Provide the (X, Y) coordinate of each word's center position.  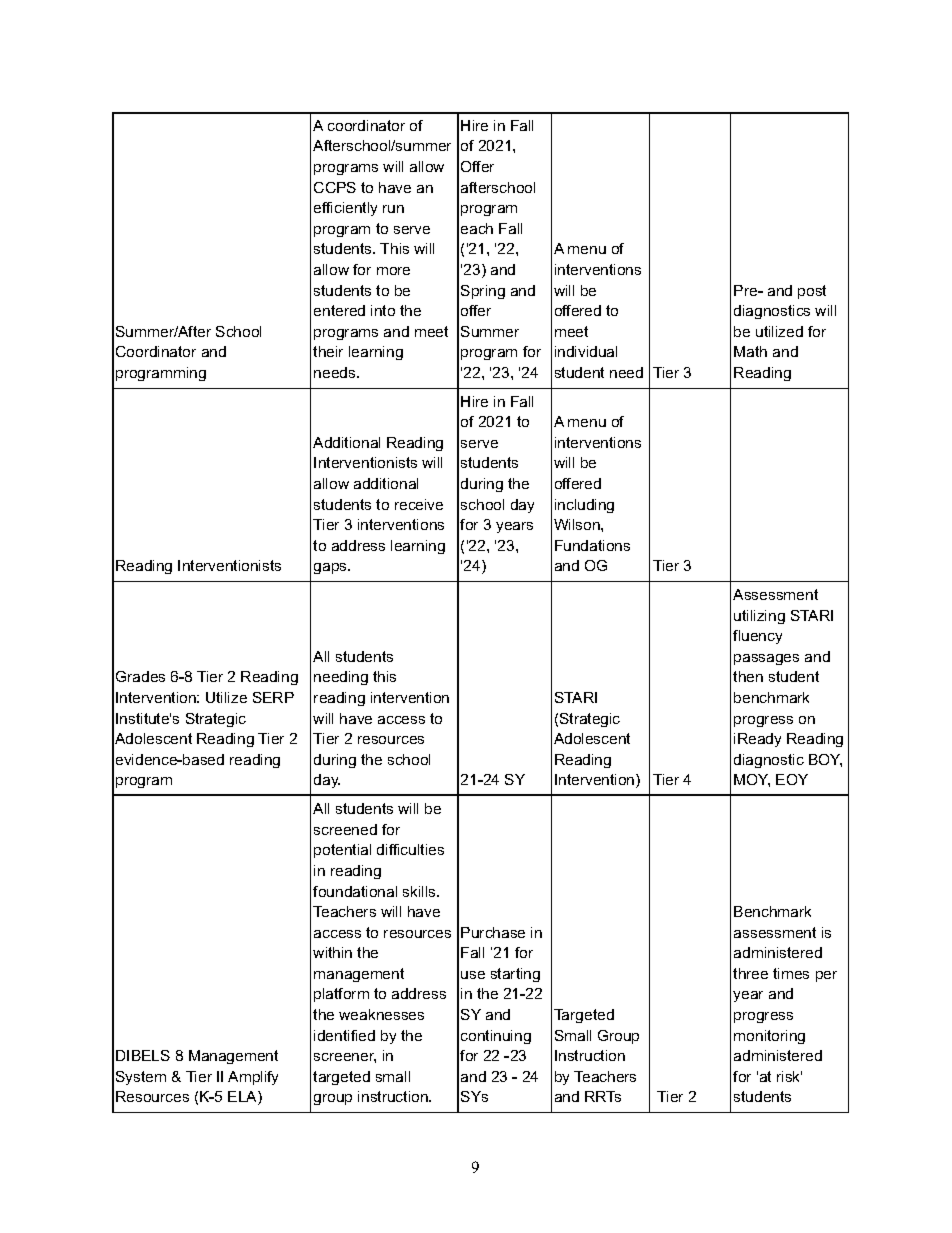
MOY (752, 780)
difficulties (410, 849)
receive (419, 504)
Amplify (253, 1078)
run (393, 209)
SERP (273, 697)
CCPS (335, 187)
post (812, 292)
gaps (331, 568)
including (584, 506)
